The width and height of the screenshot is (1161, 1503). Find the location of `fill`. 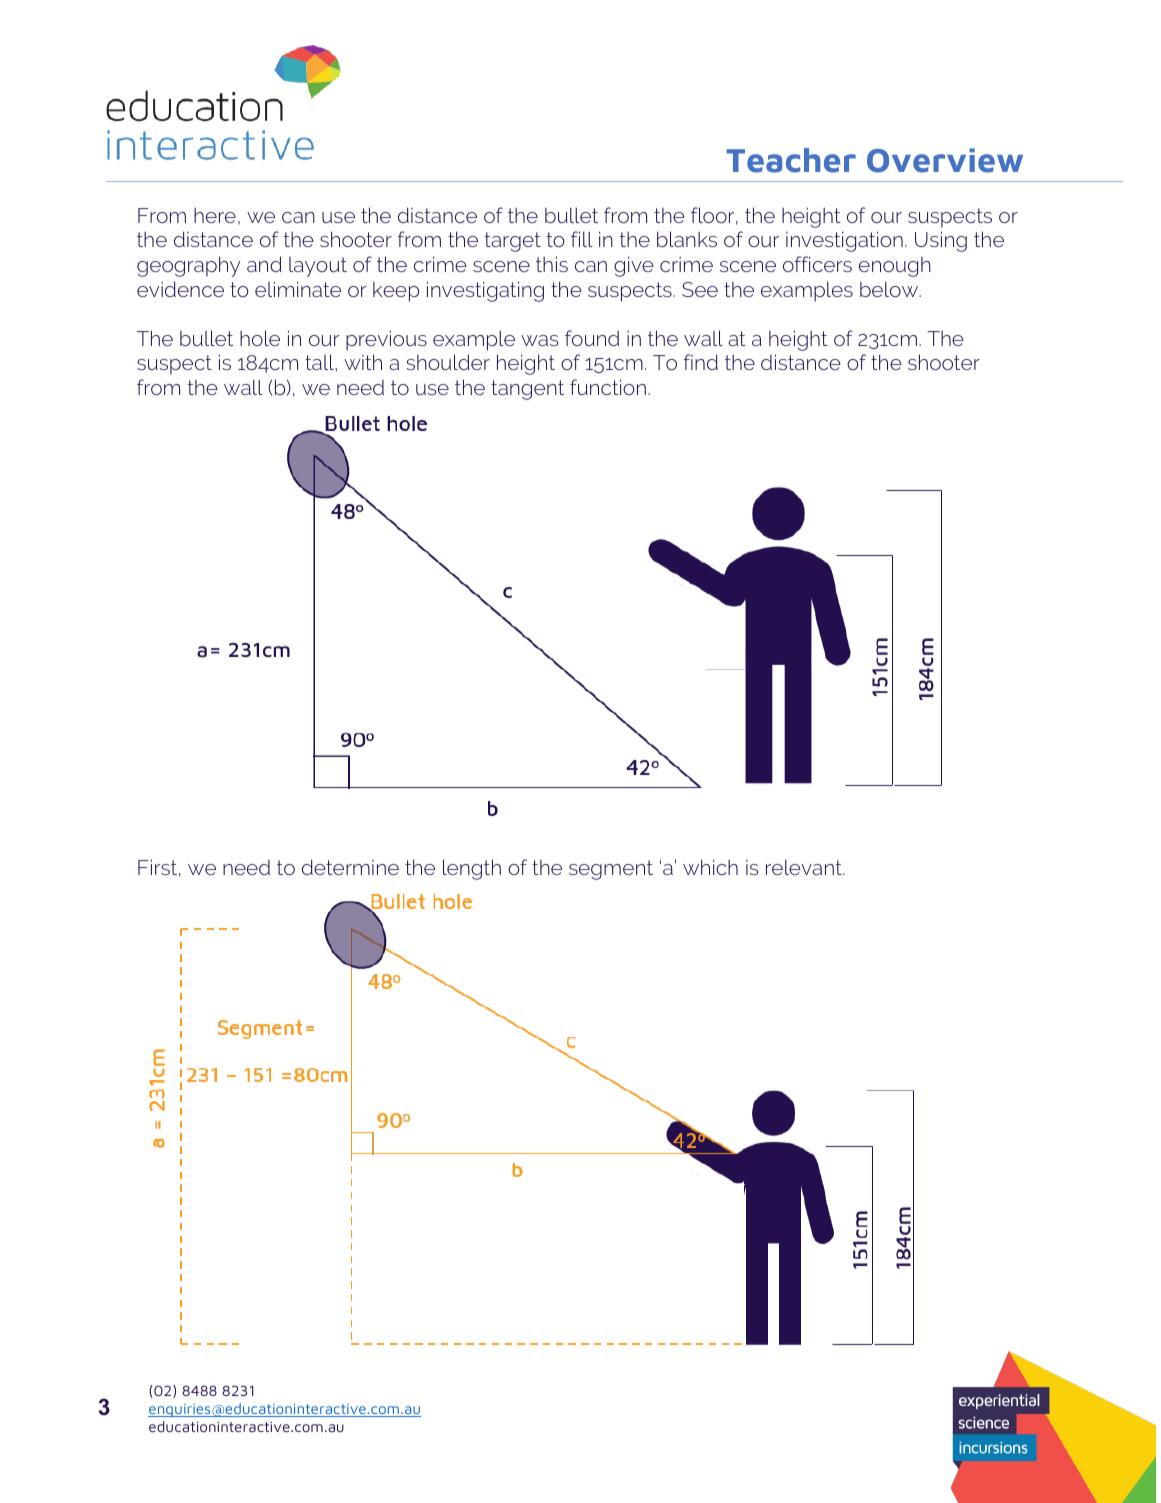

fill is located at coordinates (582, 239).
